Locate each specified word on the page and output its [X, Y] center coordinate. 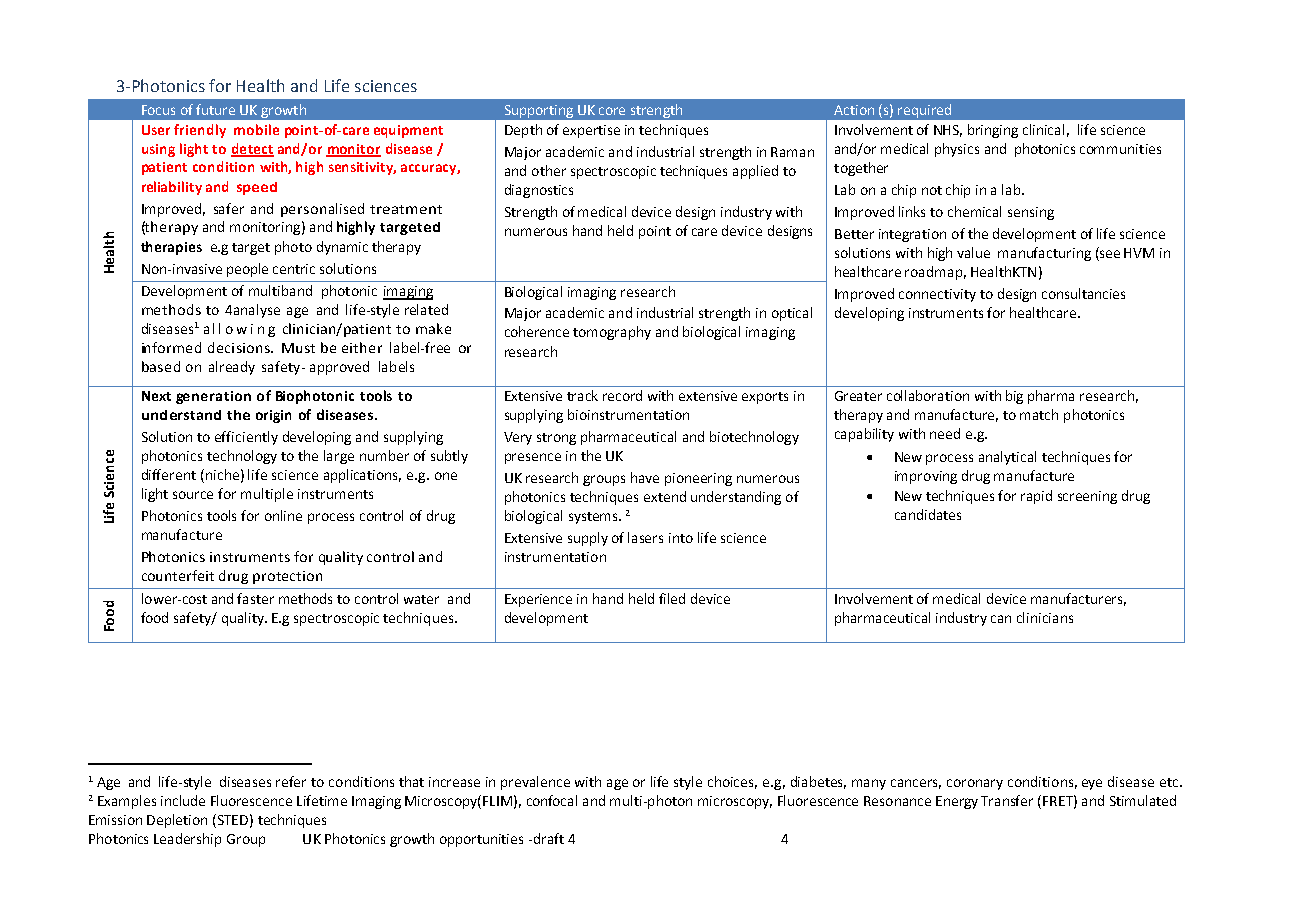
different [169, 474]
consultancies [1083, 293]
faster [255, 598]
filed [672, 598]
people [247, 270]
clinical [1043, 129]
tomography [612, 333]
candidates [928, 514]
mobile [256, 129]
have [645, 477]
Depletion [177, 821]
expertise [591, 131]
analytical [1007, 458]
